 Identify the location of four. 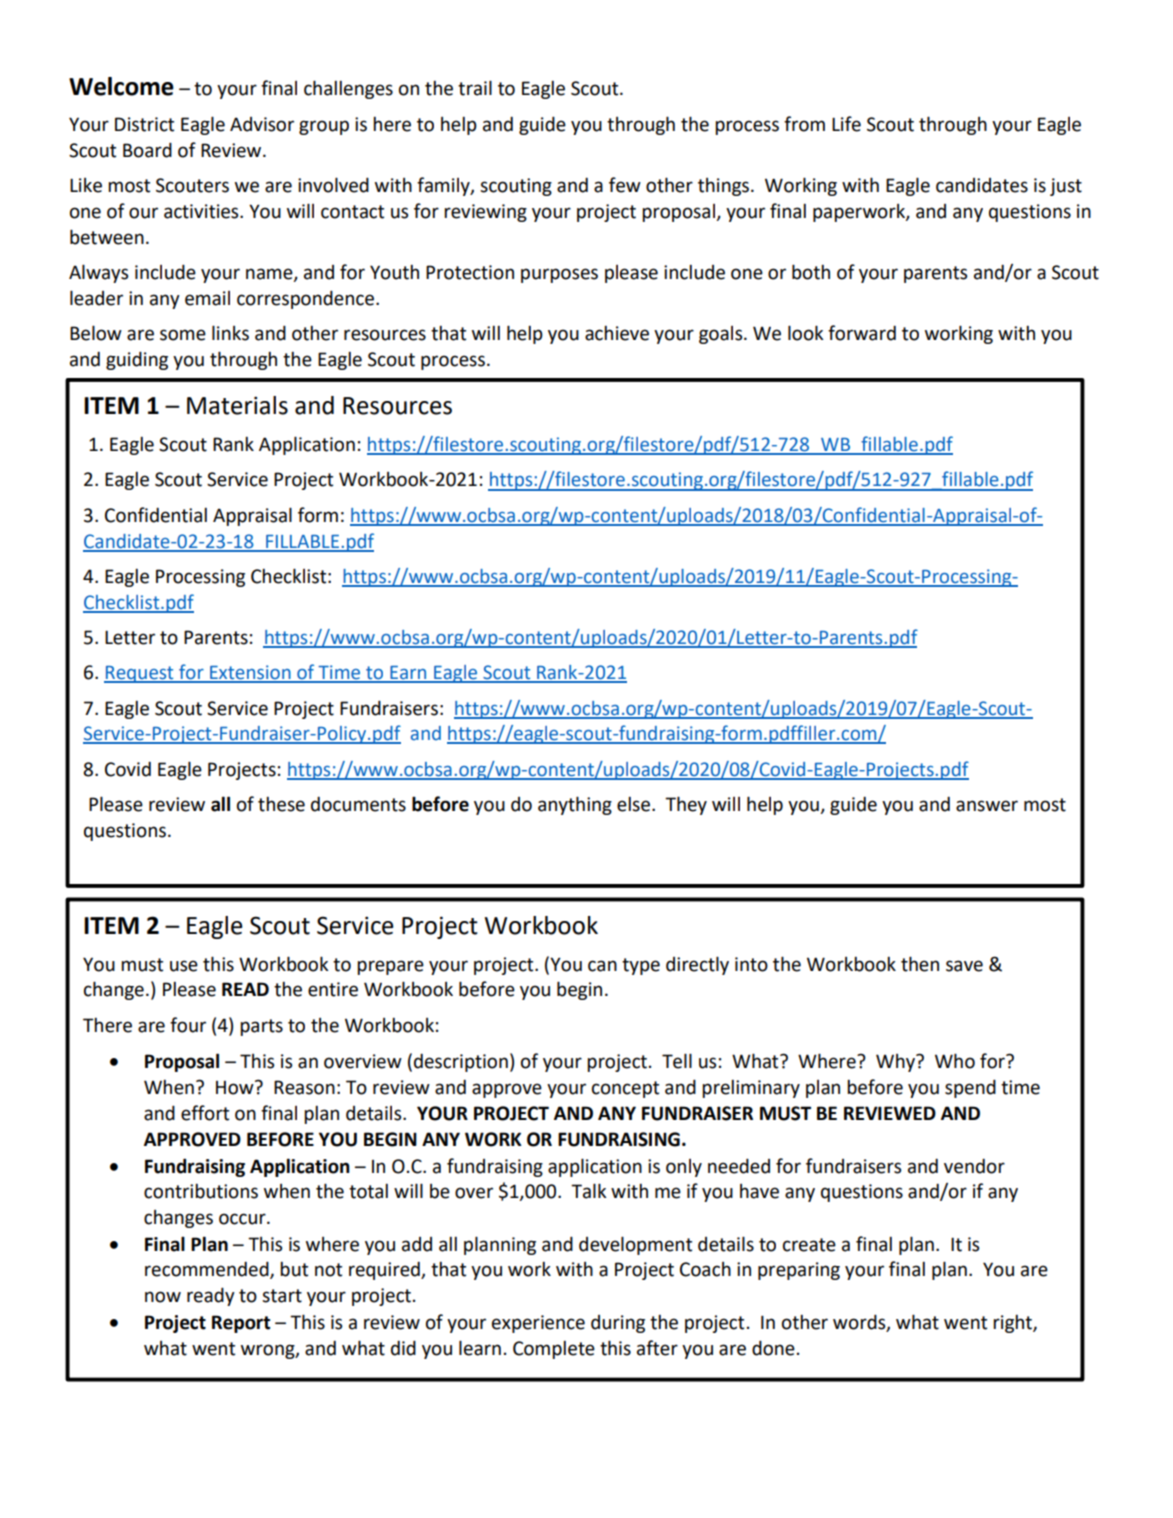
(188, 1025).
